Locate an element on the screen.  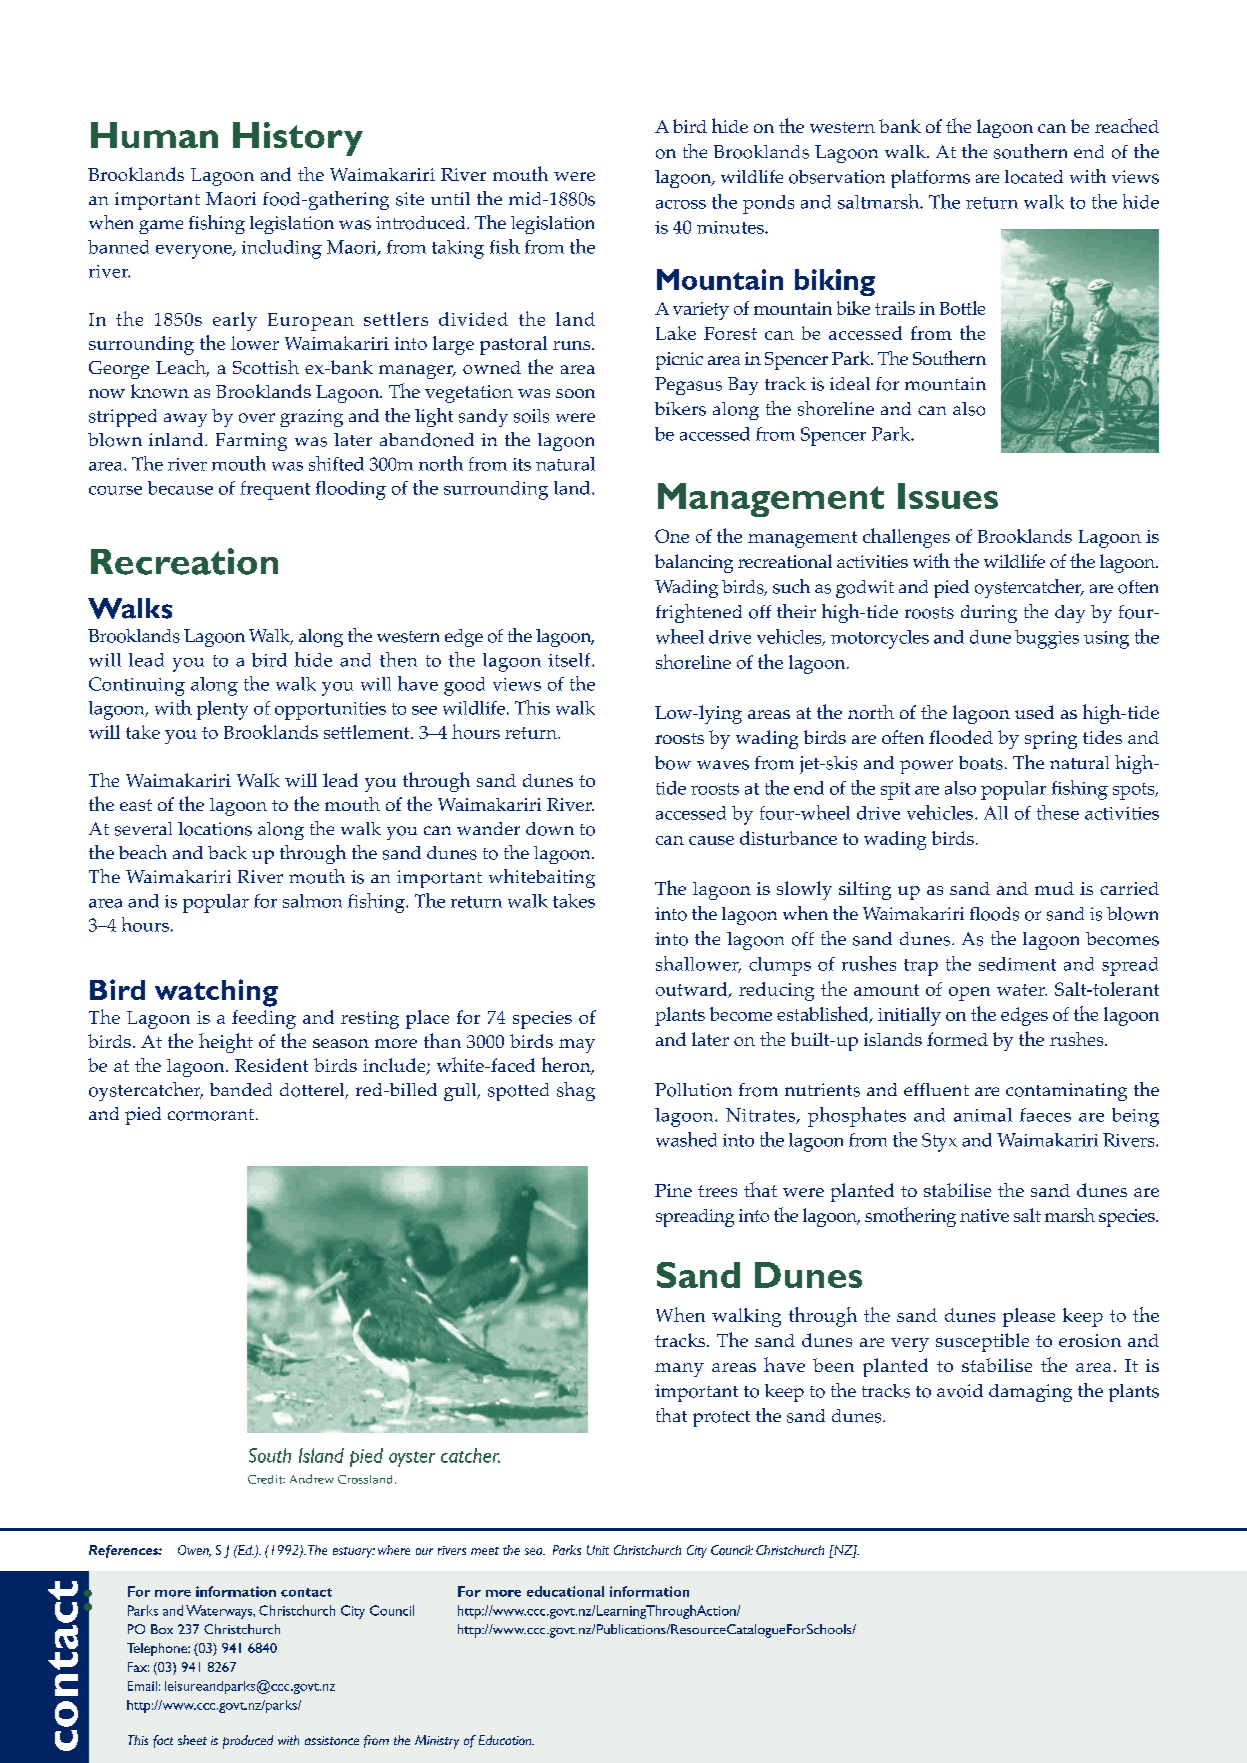
Pine is located at coordinates (673, 1190).
